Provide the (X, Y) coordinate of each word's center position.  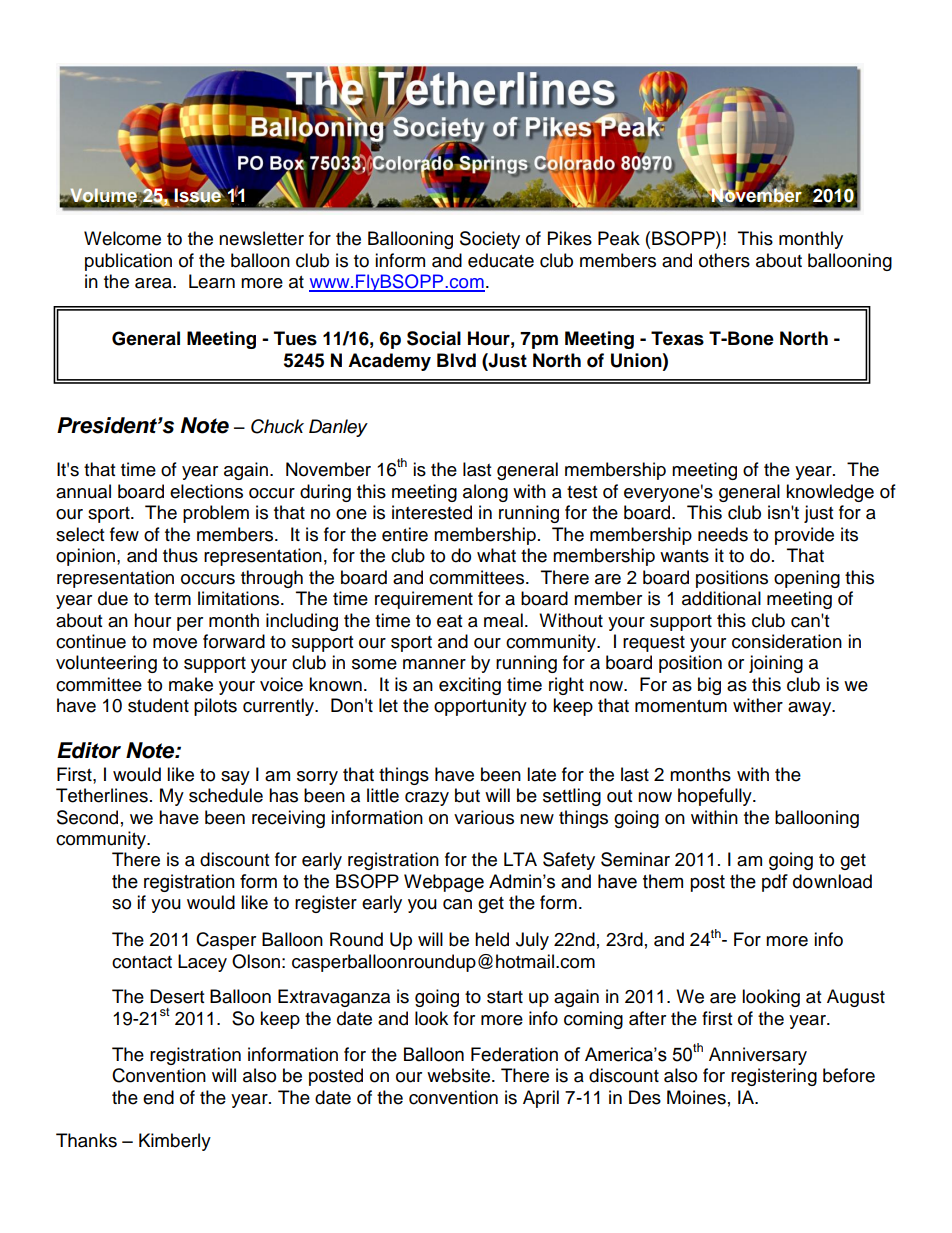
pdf (775, 883)
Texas (677, 338)
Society (490, 240)
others (724, 260)
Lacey (202, 963)
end (158, 1097)
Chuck (277, 426)
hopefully (716, 797)
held (492, 939)
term (172, 599)
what (496, 555)
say (235, 778)
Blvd (456, 360)
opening (807, 579)
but (467, 795)
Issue (198, 195)
